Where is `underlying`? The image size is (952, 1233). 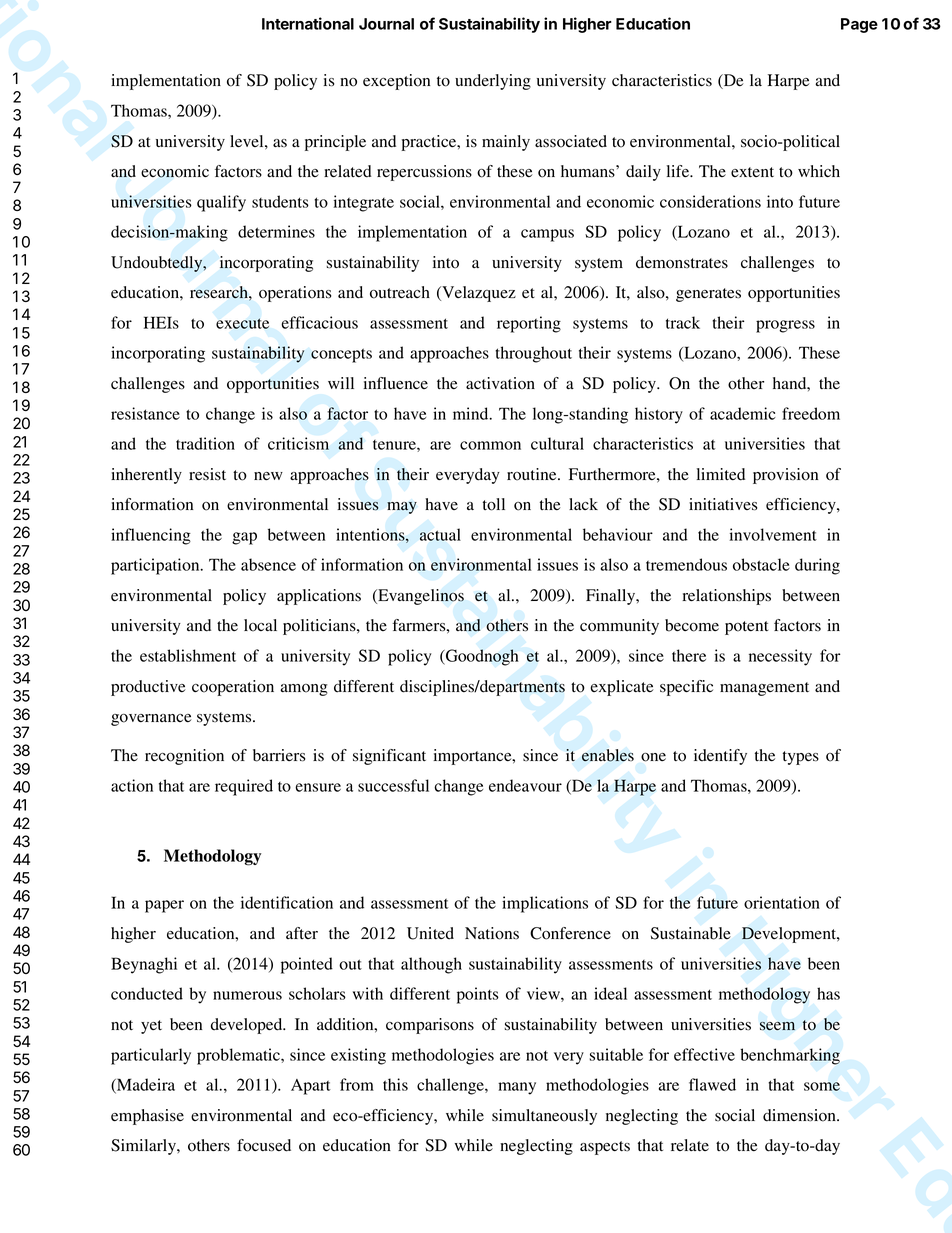
underlying is located at coordinates (493, 82).
